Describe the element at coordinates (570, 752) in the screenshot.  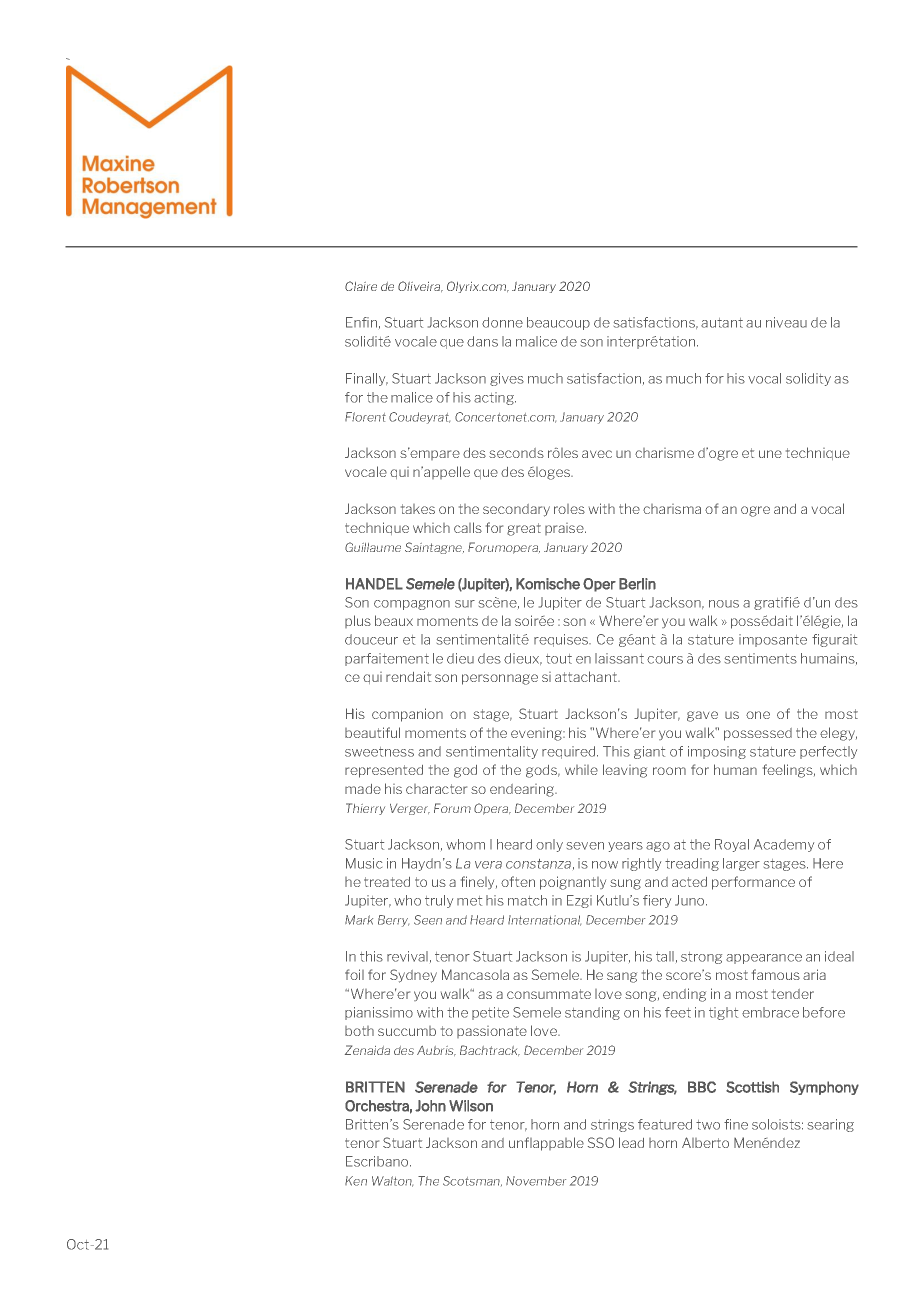
I see `required` at that location.
